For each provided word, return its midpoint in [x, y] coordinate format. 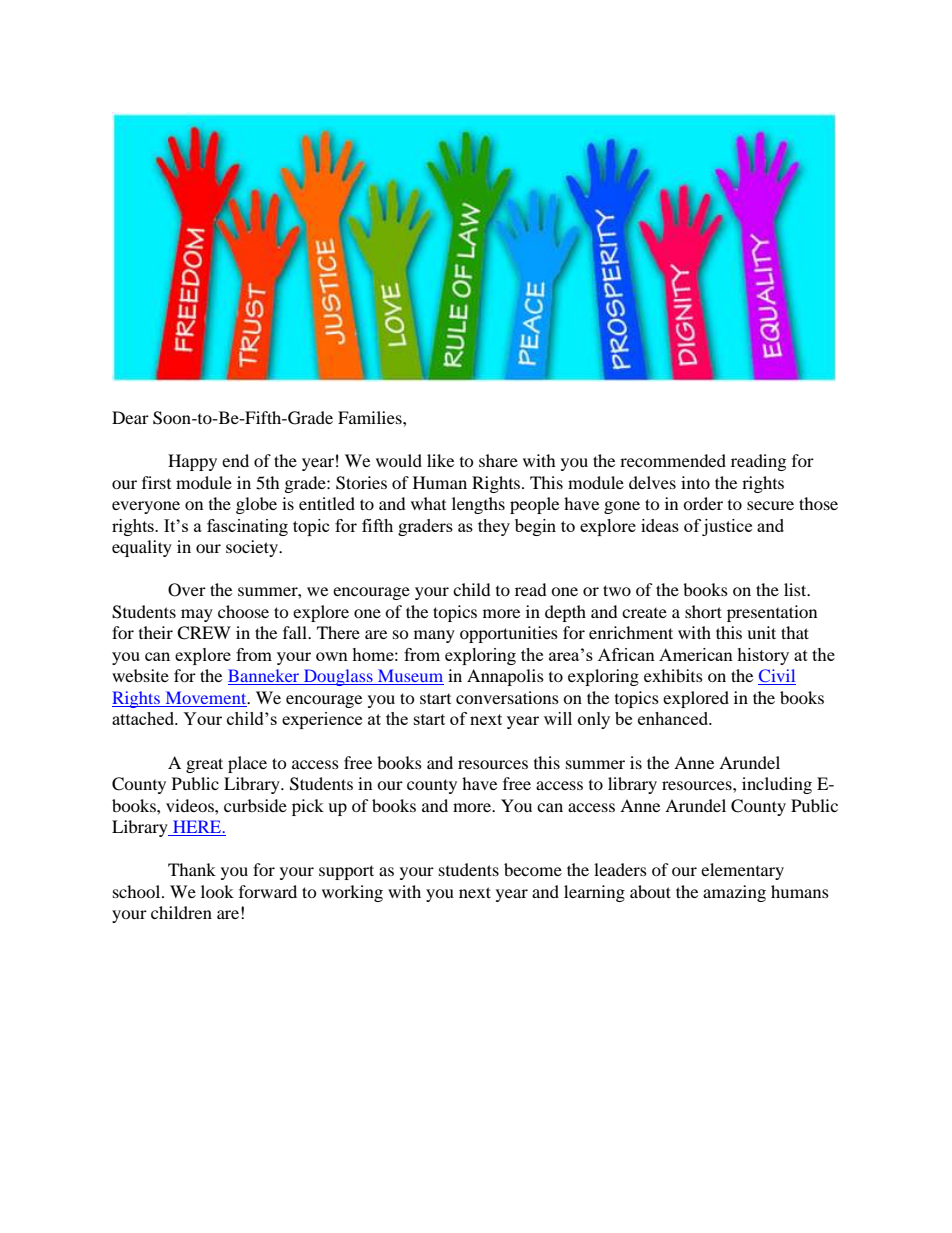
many [434, 636]
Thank [192, 869]
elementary [742, 871]
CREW [204, 633]
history [763, 656]
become [533, 869]
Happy [192, 462]
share [498, 460]
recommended [673, 460]
